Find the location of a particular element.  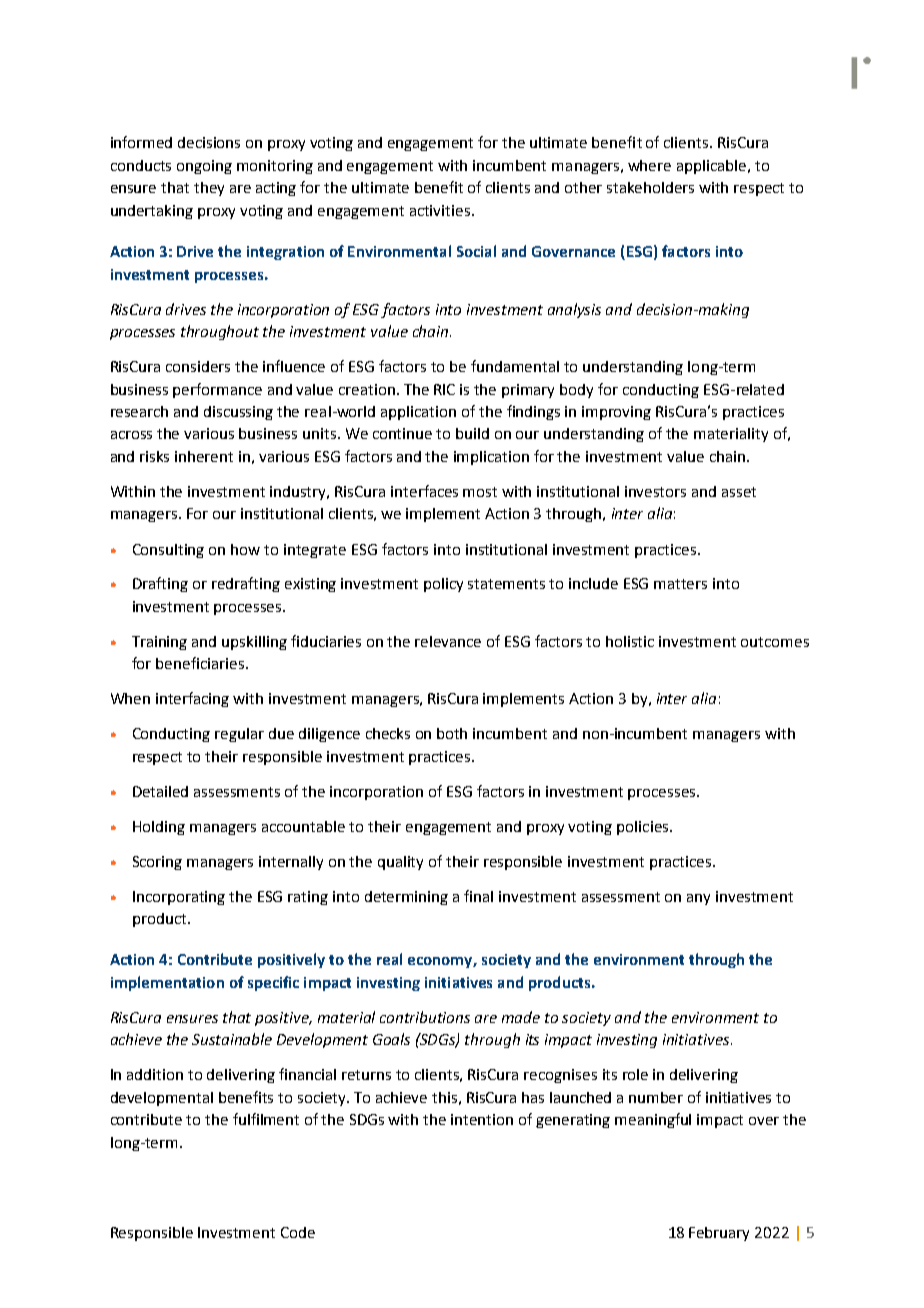

activities is located at coordinates (440, 210).
